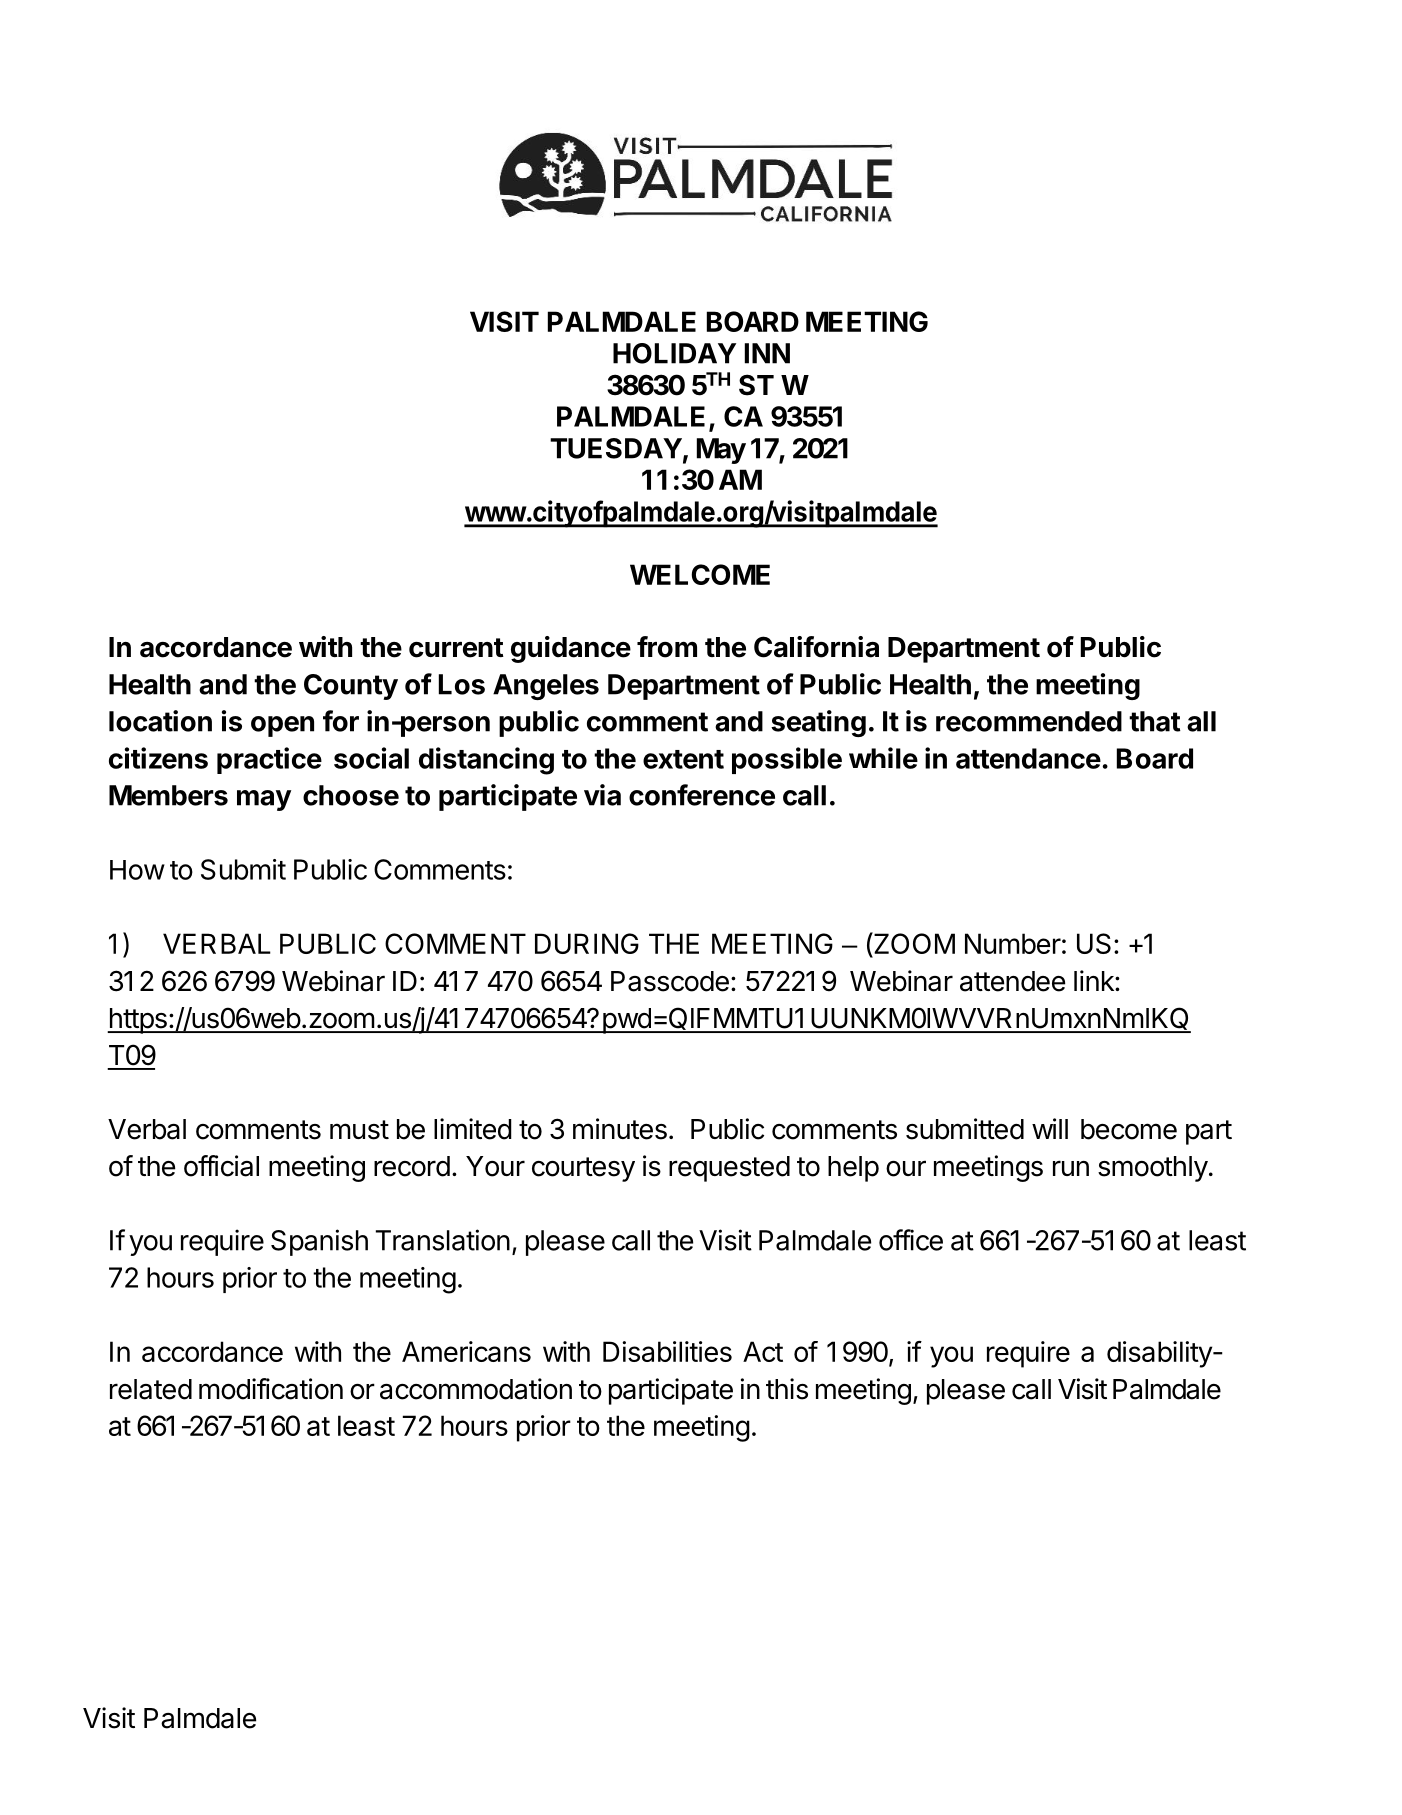  What do you see at coordinates (683, 759) in the document?
I see `extent` at bounding box center [683, 759].
